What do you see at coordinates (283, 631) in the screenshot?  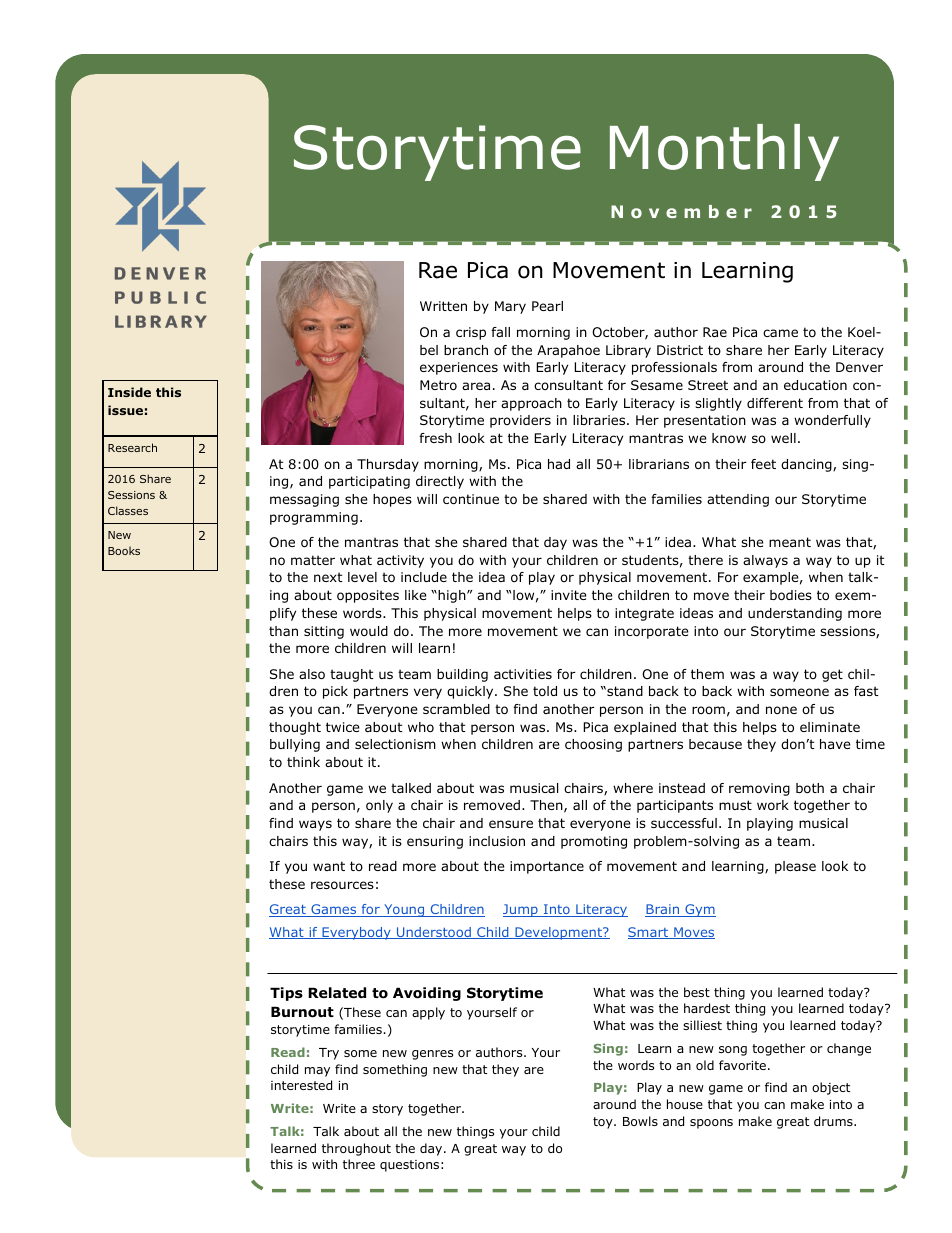 I see `than` at bounding box center [283, 631].
